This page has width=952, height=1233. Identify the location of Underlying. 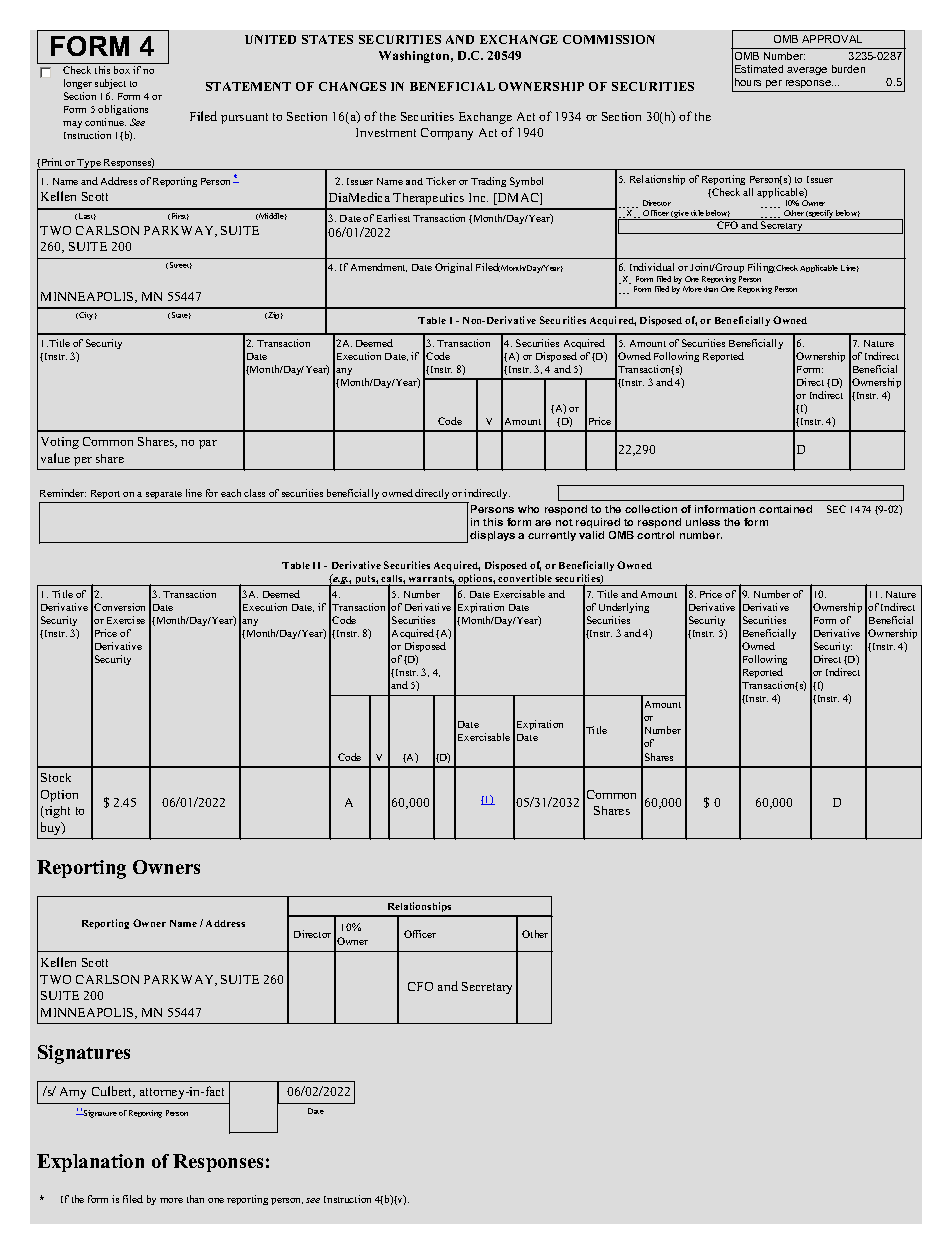
(624, 610).
